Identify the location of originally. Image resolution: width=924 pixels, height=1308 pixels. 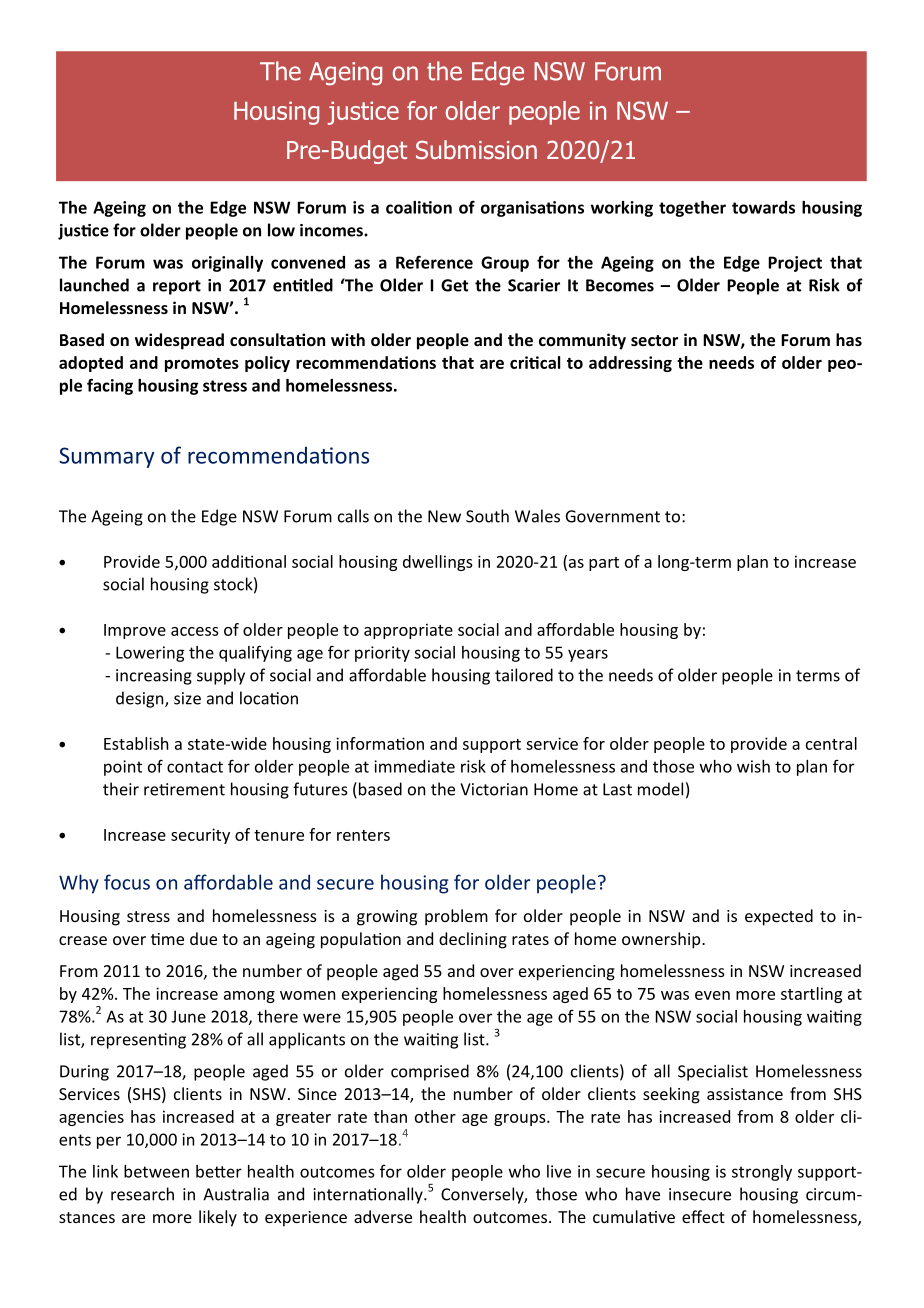
(227, 264).
